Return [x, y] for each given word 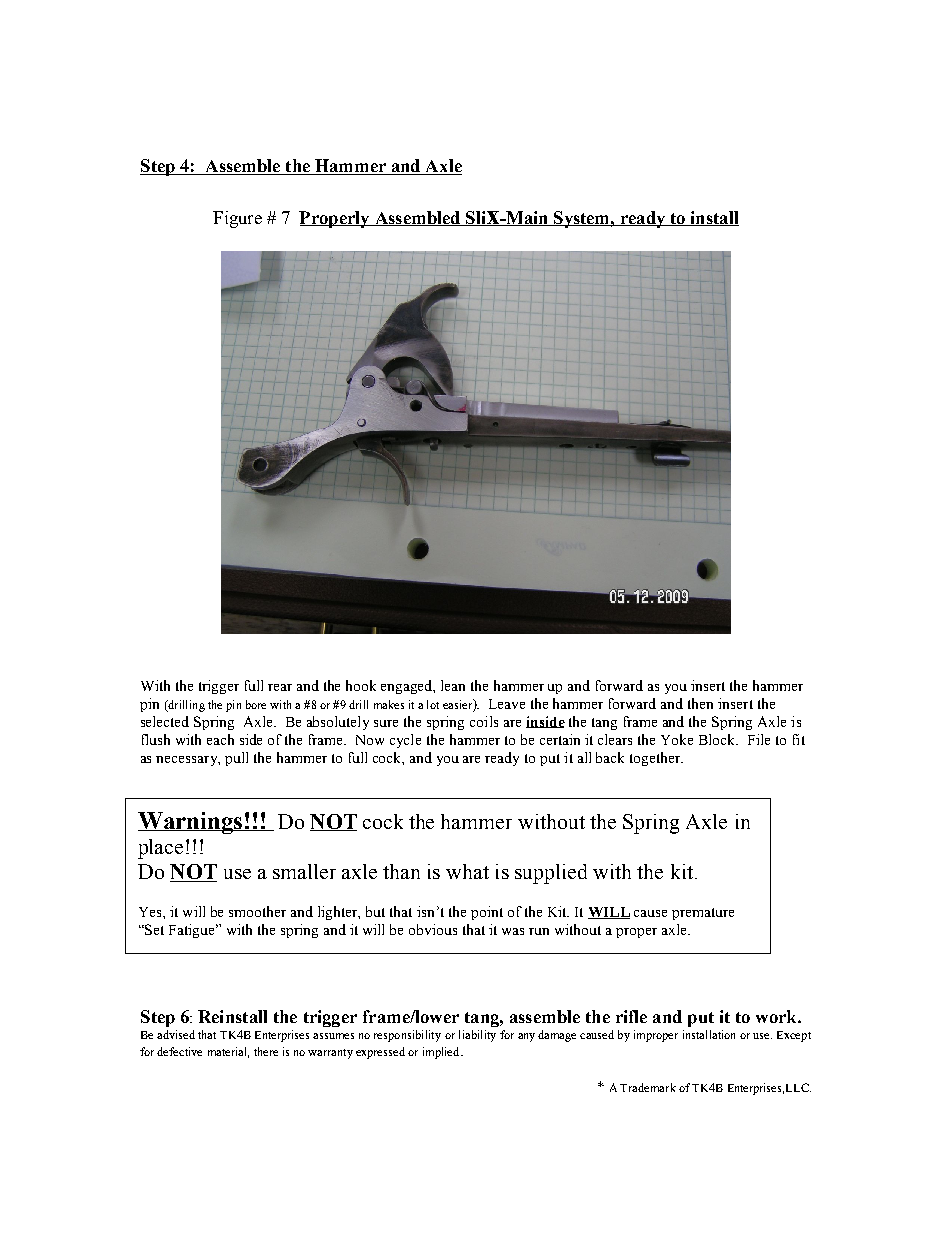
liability [477, 1036]
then [700, 703]
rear [280, 687]
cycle [405, 741]
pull [236, 759]
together [656, 759]
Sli [475, 218]
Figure [237, 219]
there [266, 1051]
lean [453, 685]
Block [718, 739]
